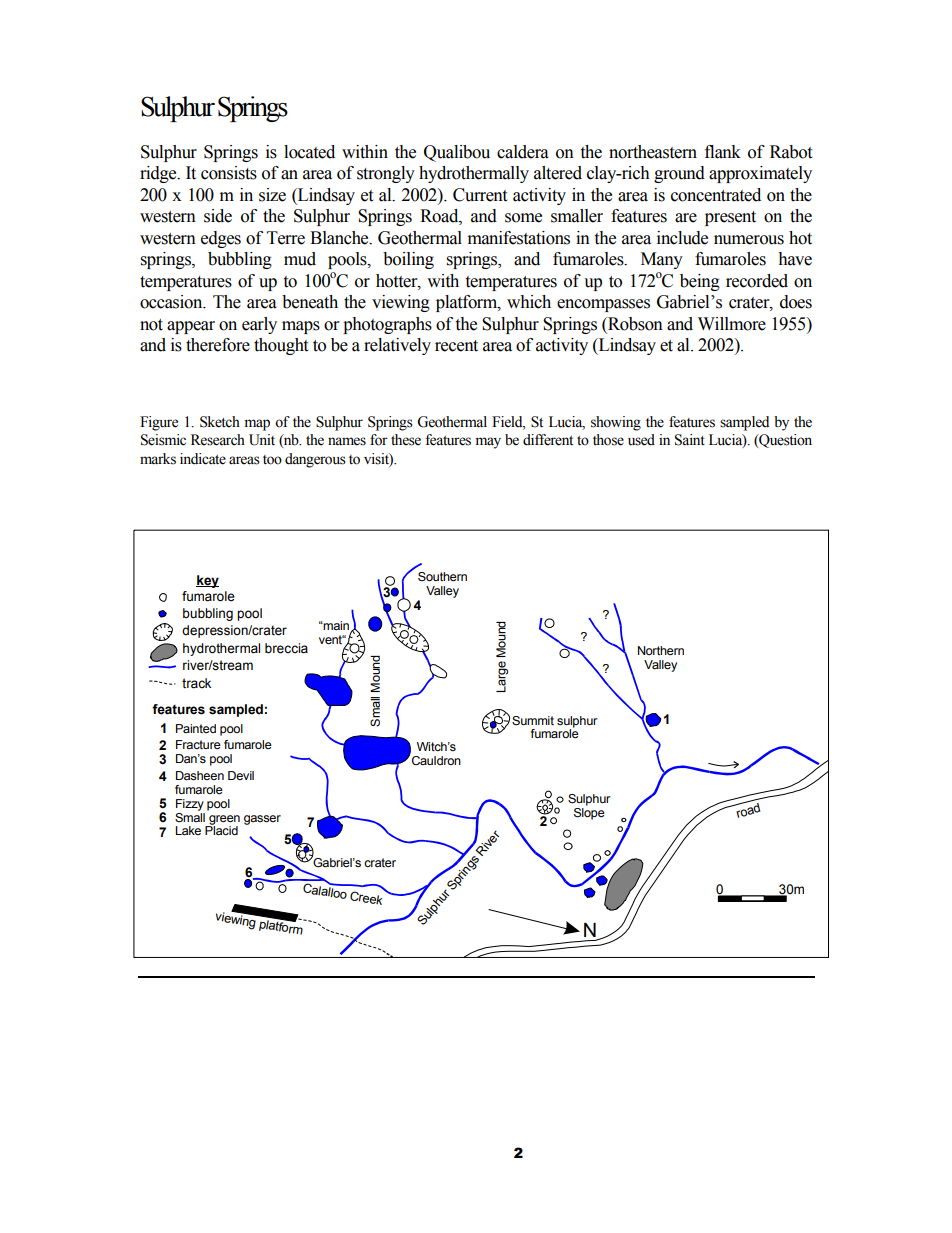 The height and width of the document is (1233, 952). What do you see at coordinates (218, 345) in the document?
I see `therefore` at bounding box center [218, 345].
